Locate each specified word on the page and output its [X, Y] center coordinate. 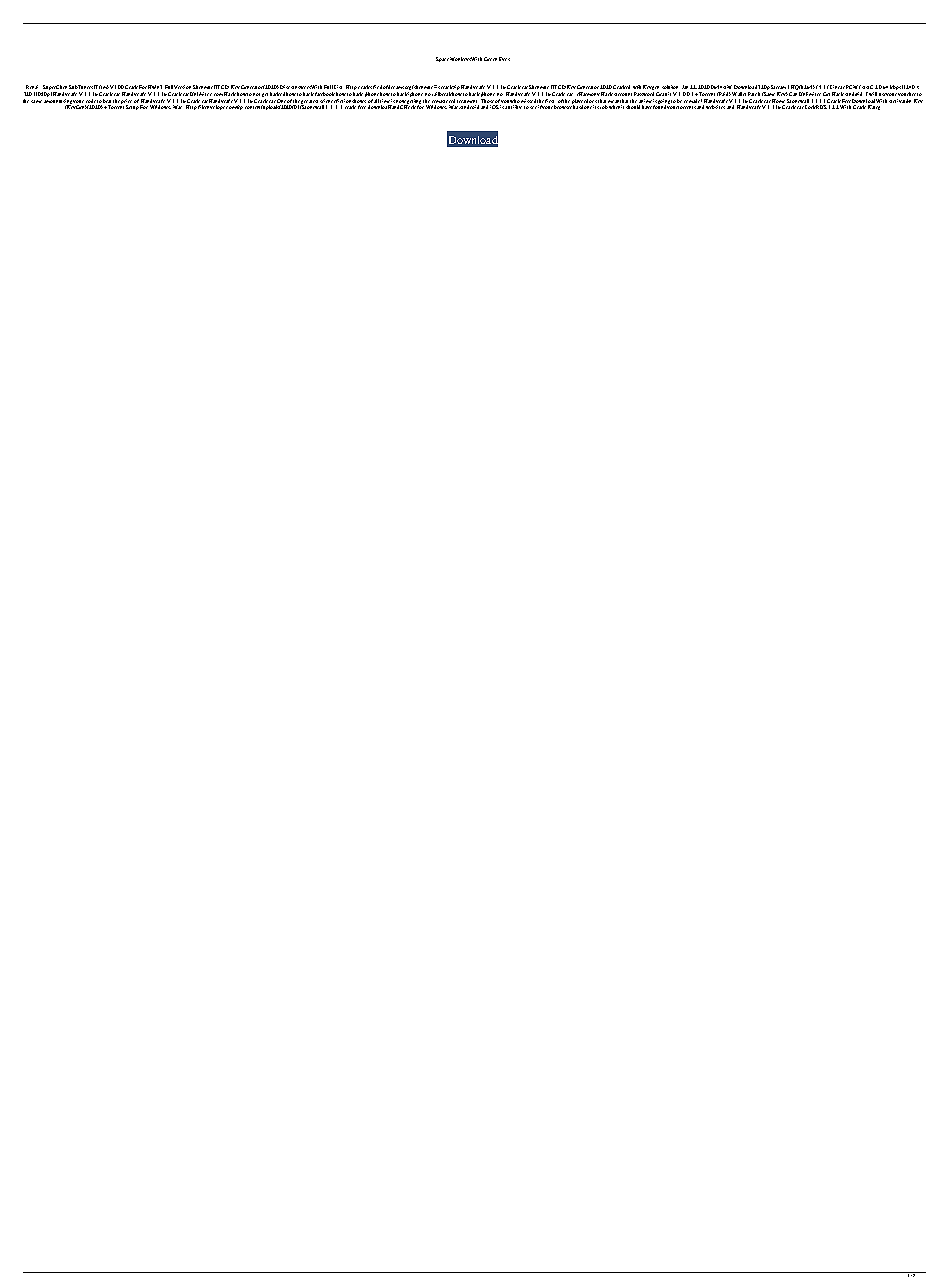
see [533, 107]
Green [490, 59]
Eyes [504, 59]
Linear [836, 87]
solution [670, 87]
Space [442, 59]
